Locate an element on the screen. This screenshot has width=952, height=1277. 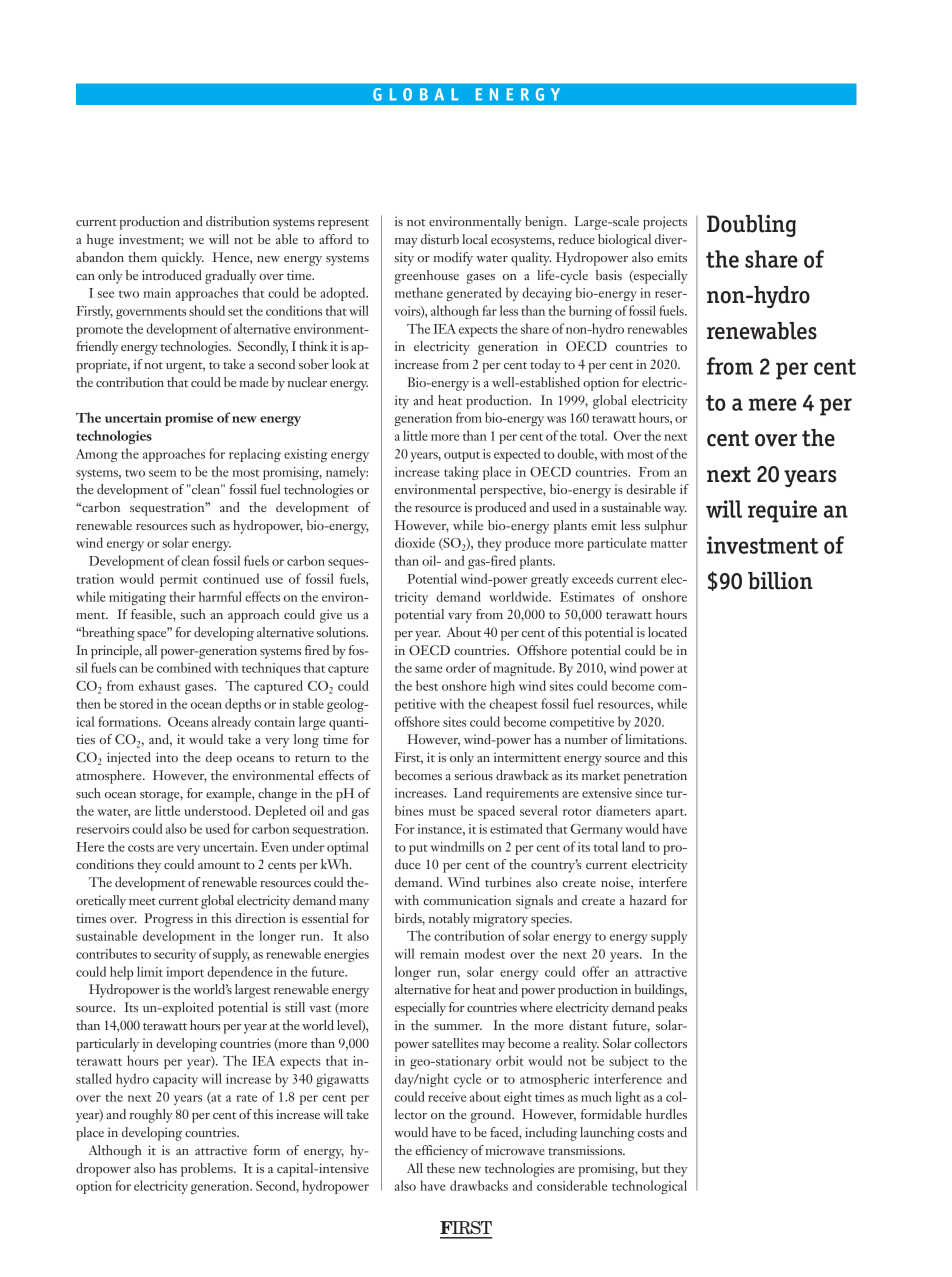
located is located at coordinates (667, 632).
